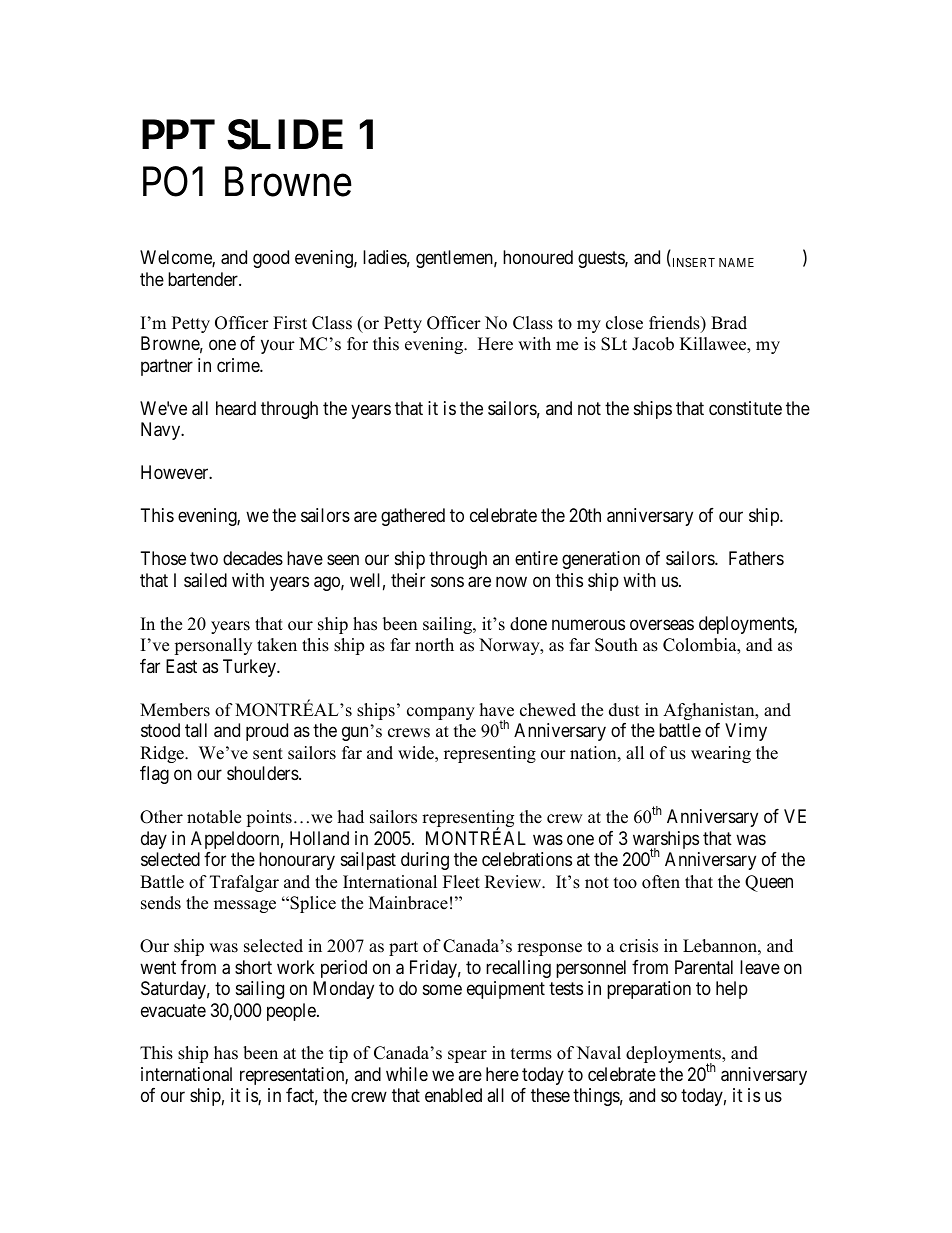 This document has height=1233, width=952. I want to click on honoured, so click(538, 257).
